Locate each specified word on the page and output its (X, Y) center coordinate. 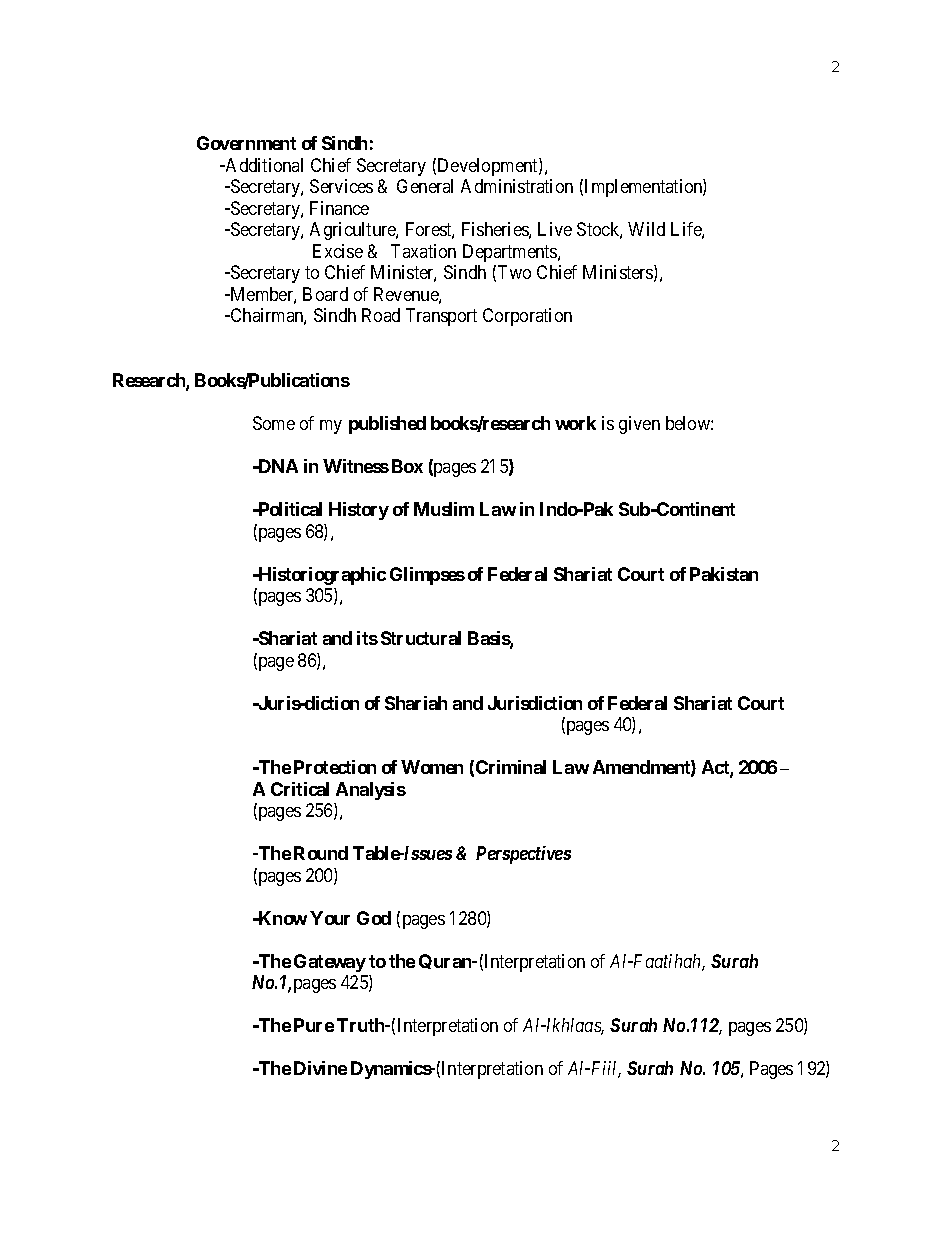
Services (341, 186)
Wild (646, 229)
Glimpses (427, 576)
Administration (517, 186)
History (359, 511)
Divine (320, 1068)
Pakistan (724, 574)
